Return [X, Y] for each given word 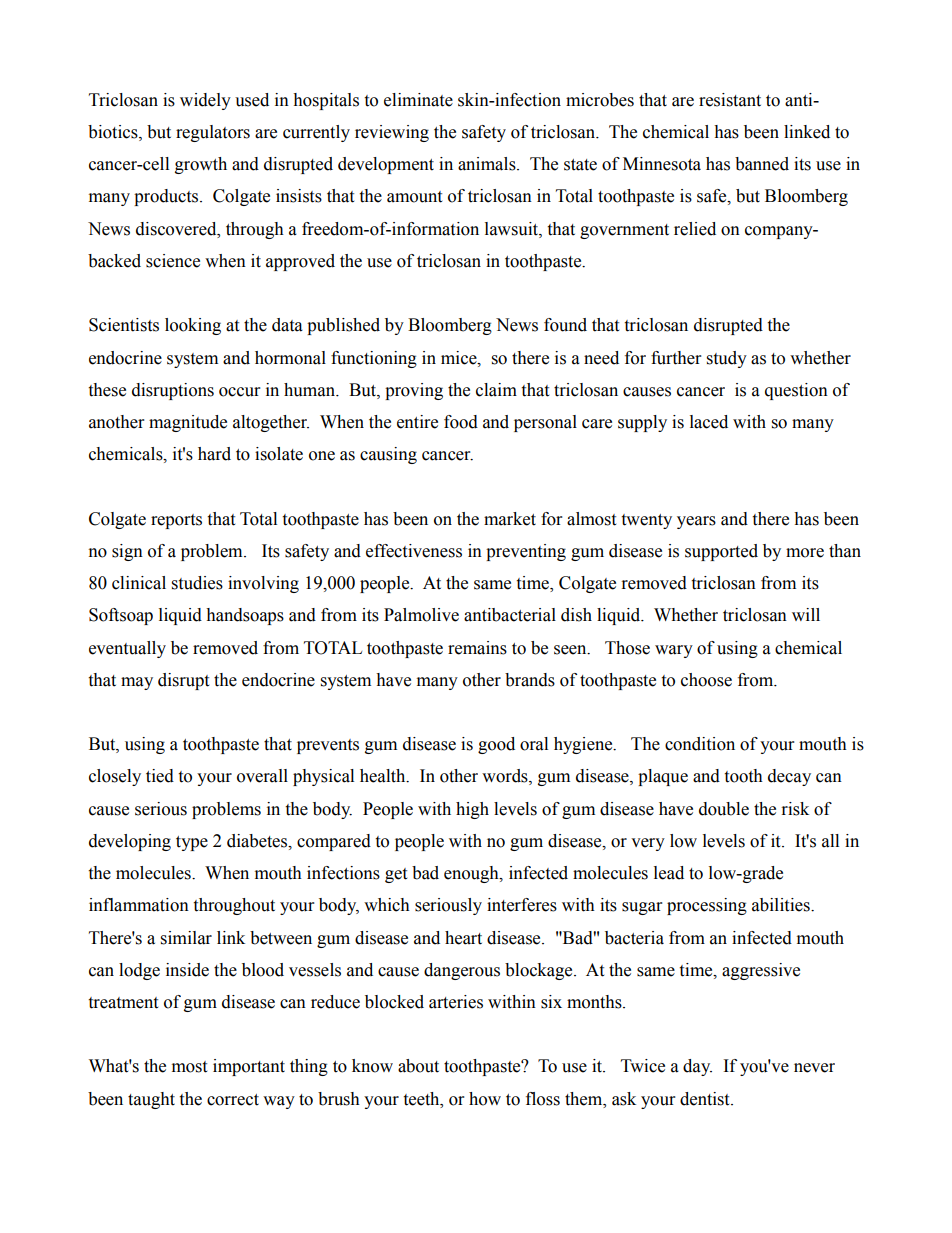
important [249, 1067]
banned [762, 164]
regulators [213, 133]
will [806, 614]
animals [488, 164]
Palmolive [421, 615]
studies [197, 583]
